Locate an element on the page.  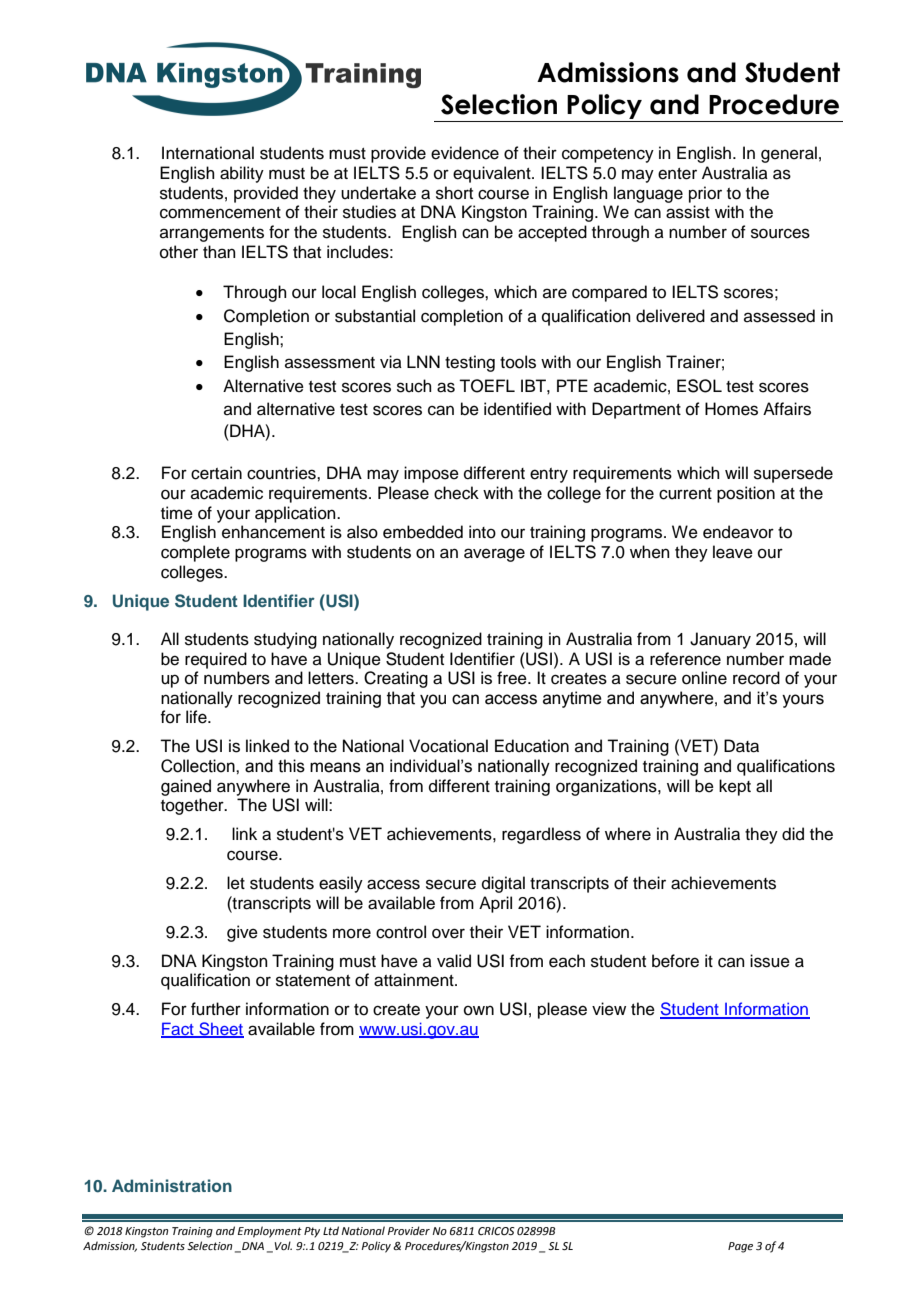
ability is located at coordinates (242, 174).
